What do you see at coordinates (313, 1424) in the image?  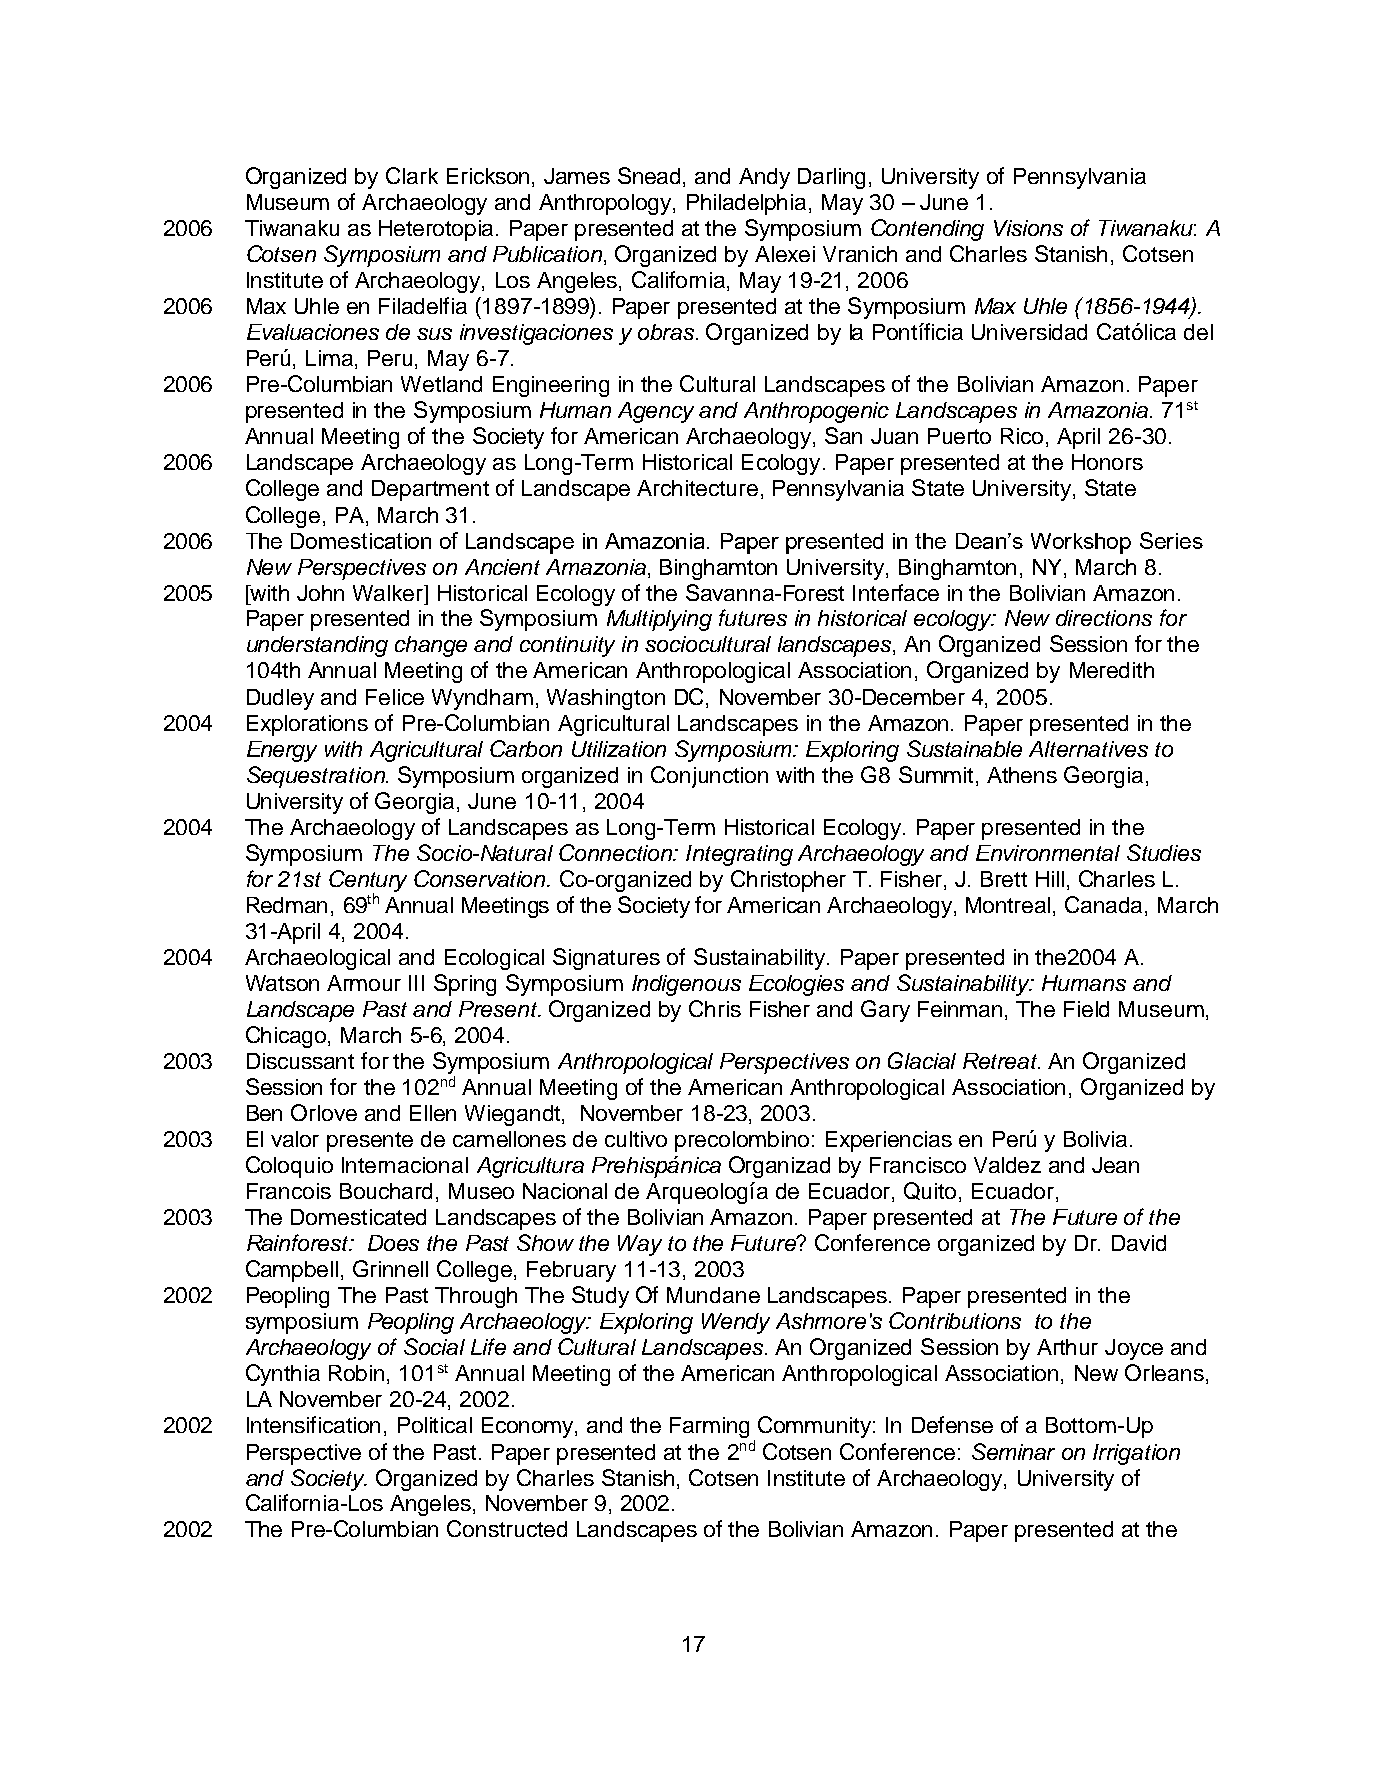 I see `Intensification` at bounding box center [313, 1424].
